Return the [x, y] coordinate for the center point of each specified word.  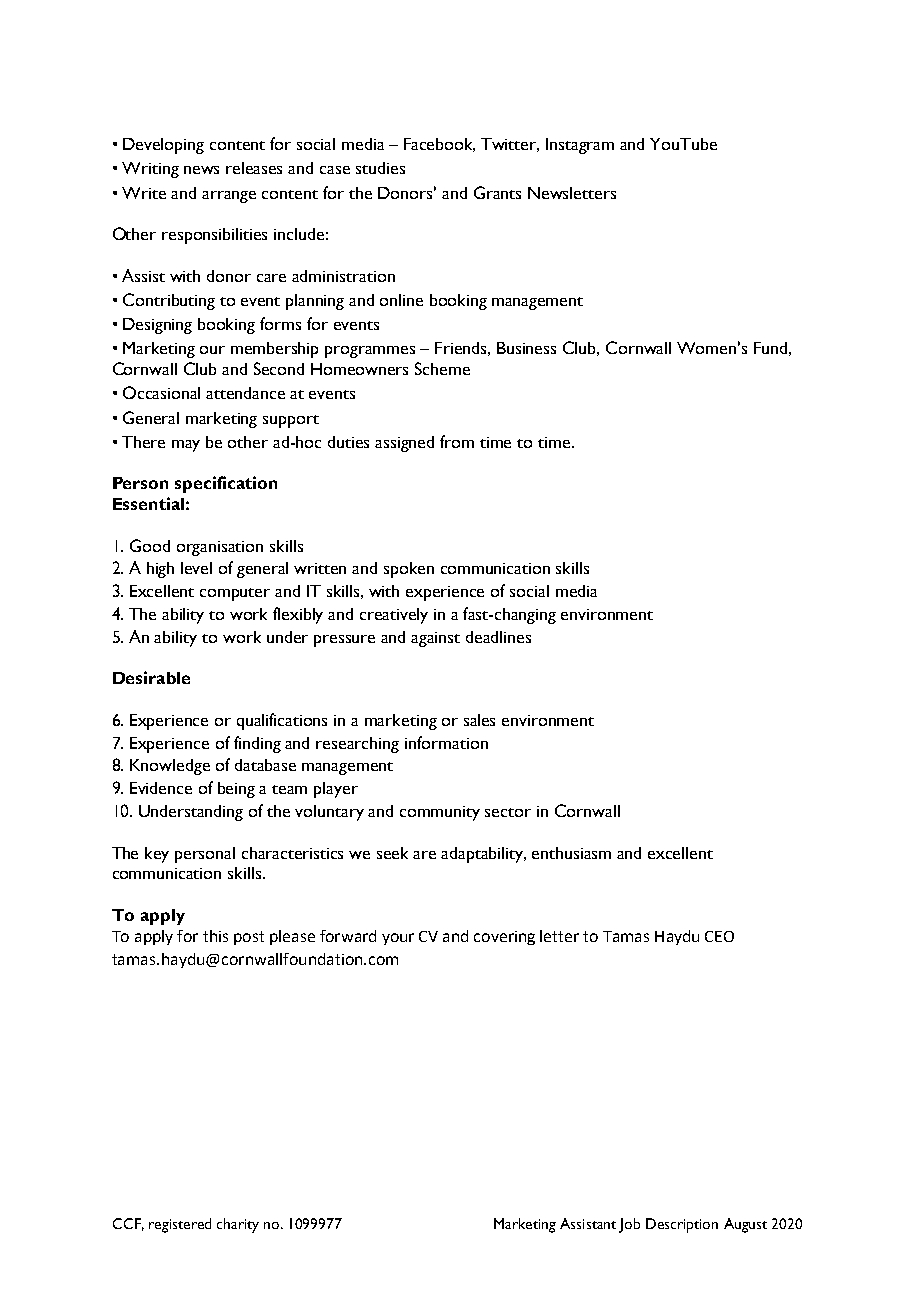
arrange [229, 197]
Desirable [151, 677]
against [435, 639]
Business [526, 348]
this [215, 936]
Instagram [580, 146]
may [186, 446]
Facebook [439, 145]
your [398, 939]
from [457, 441]
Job [629, 1225]
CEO [719, 936]
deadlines [498, 637]
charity [238, 1225]
